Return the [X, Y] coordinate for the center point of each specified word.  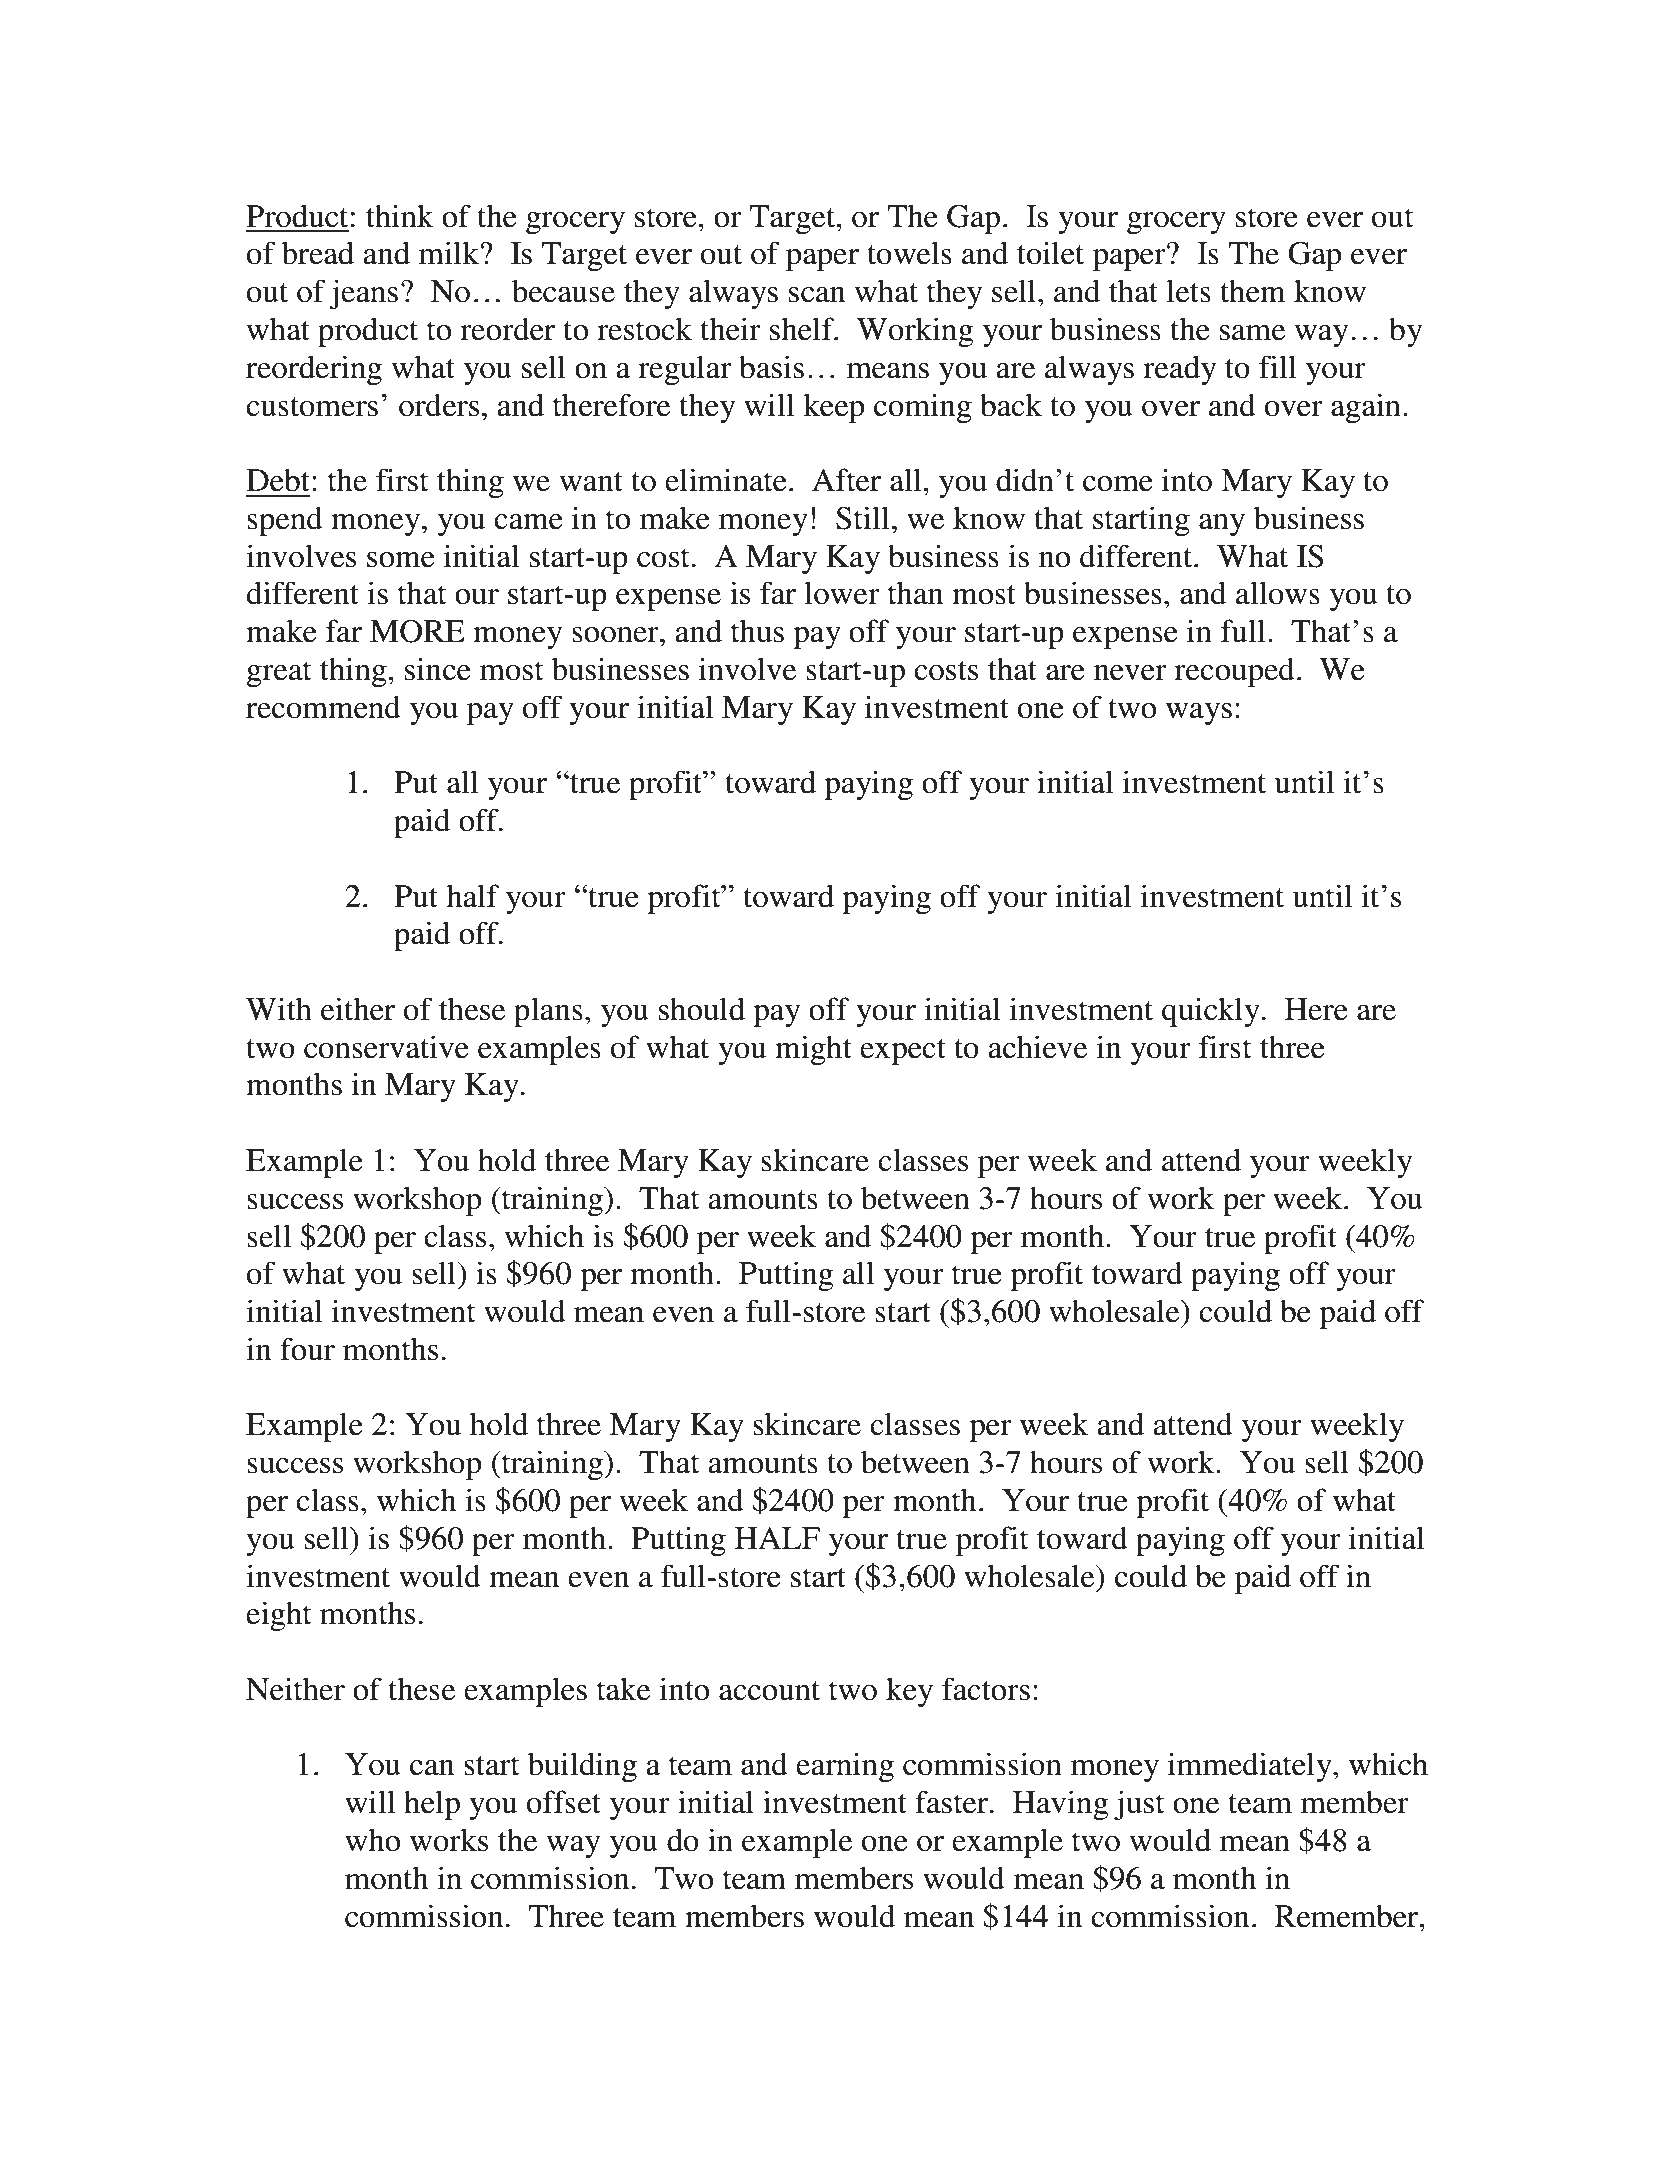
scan [817, 295]
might [813, 1050]
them [1253, 291]
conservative [386, 1047]
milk [450, 252]
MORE [417, 631]
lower [842, 593]
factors [986, 1689]
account [769, 1691]
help [432, 1805]
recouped [1234, 672]
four [307, 1349]
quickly [1211, 1012]
